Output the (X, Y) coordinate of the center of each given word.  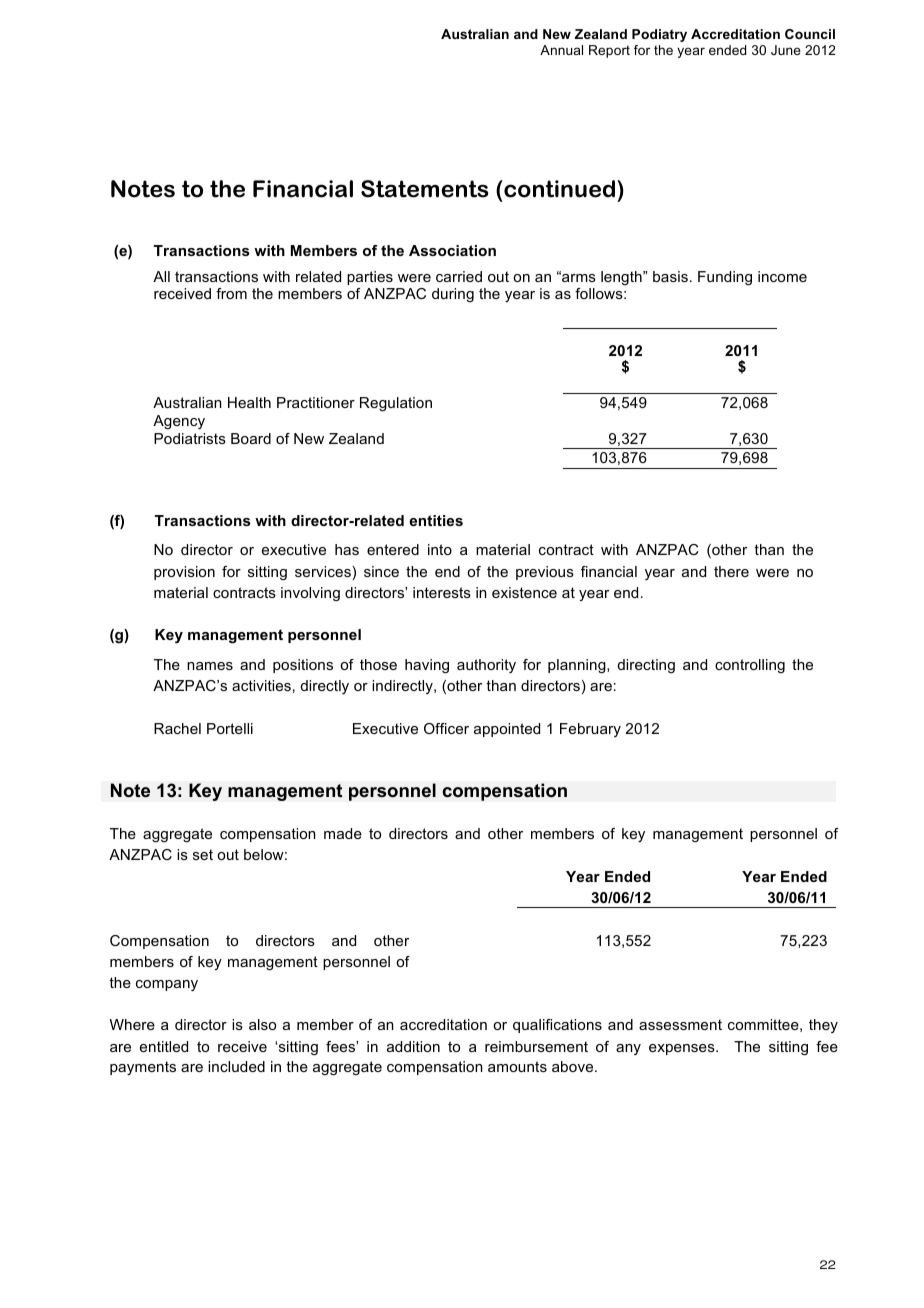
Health (249, 402)
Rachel (177, 728)
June (786, 50)
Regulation (396, 404)
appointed (507, 730)
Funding (725, 278)
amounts (517, 1066)
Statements (425, 189)
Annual (561, 50)
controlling (750, 666)
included (236, 1066)
